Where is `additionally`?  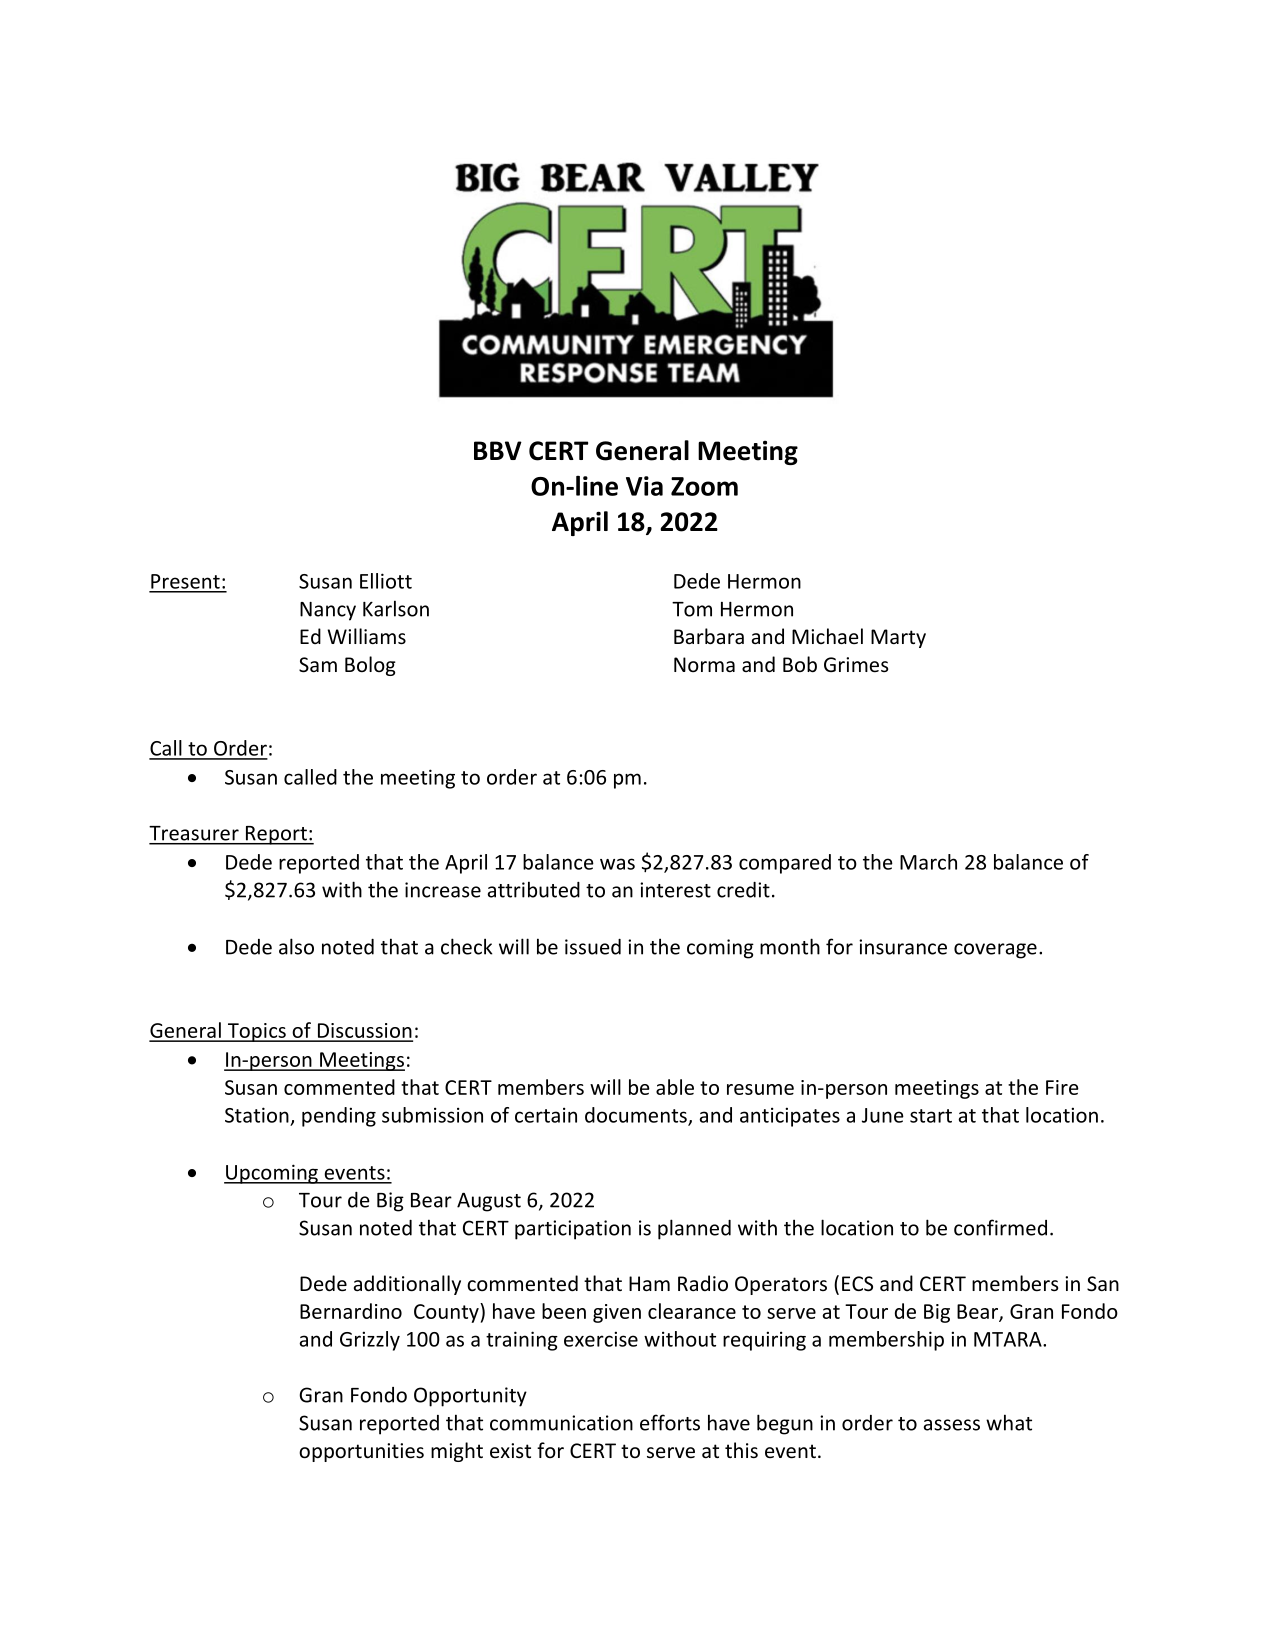 additionally is located at coordinates (407, 1285).
